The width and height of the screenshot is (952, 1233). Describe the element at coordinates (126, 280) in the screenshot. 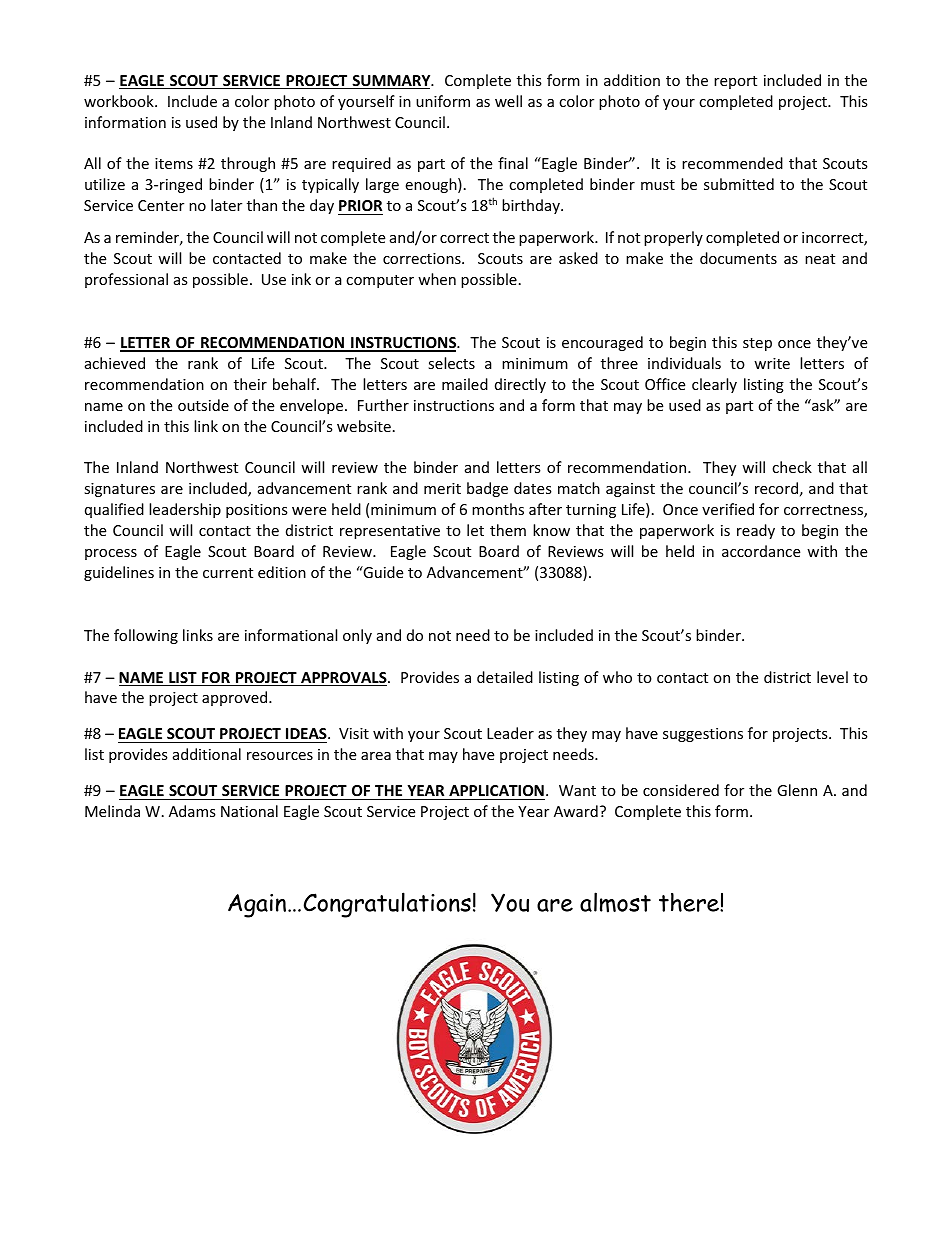

I see `professional` at that location.
